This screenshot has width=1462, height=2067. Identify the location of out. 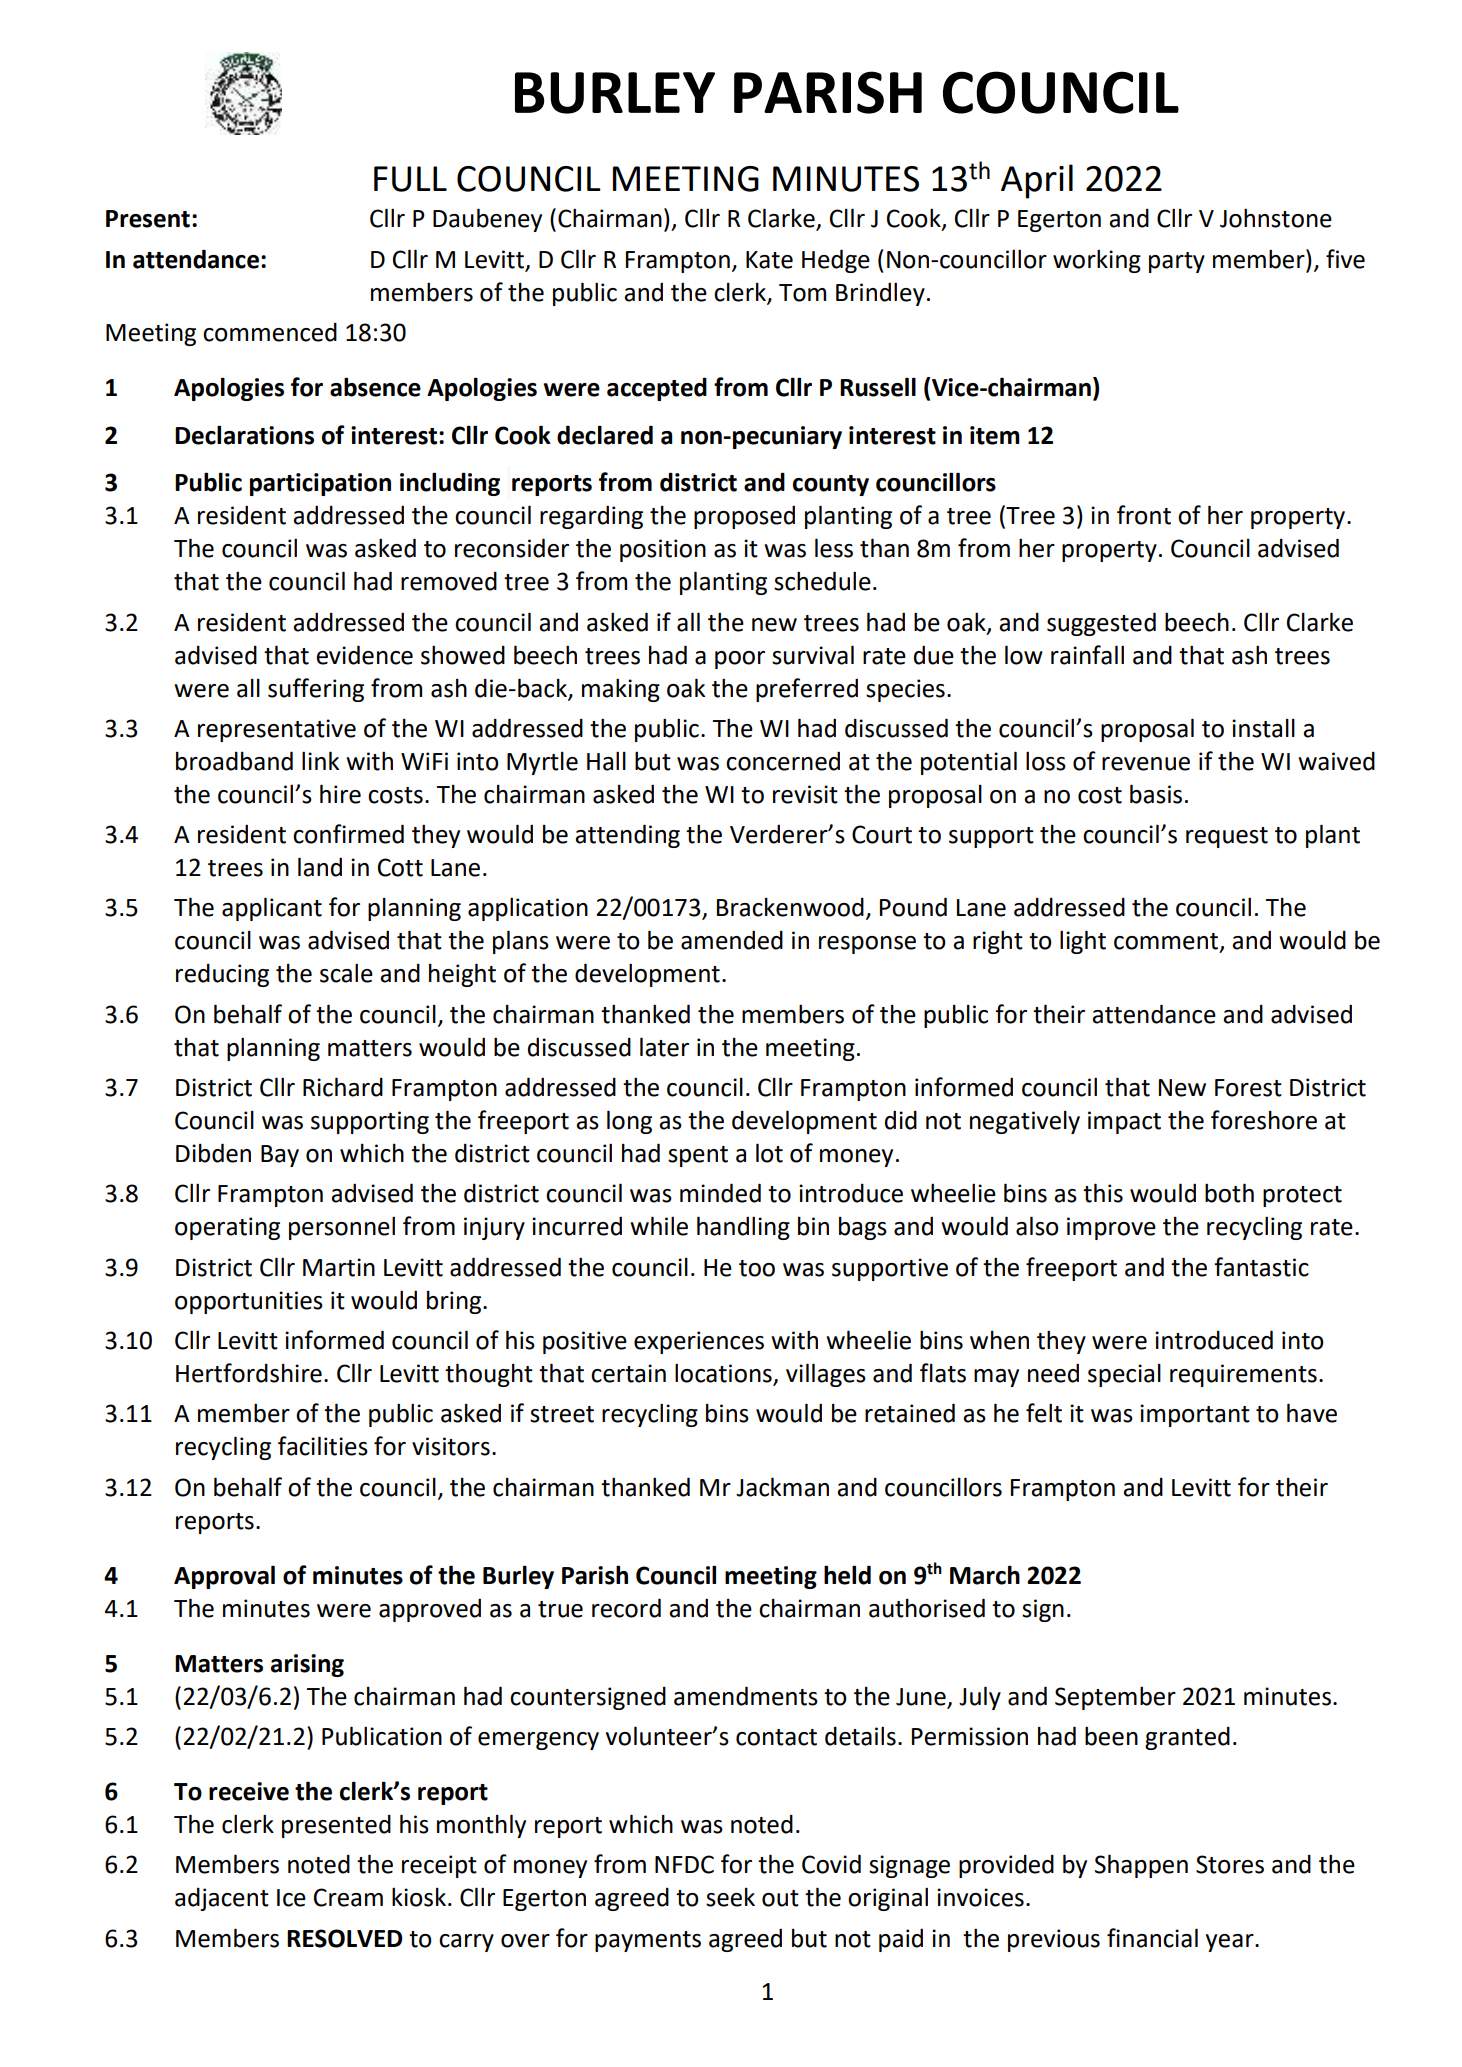
(780, 1898).
